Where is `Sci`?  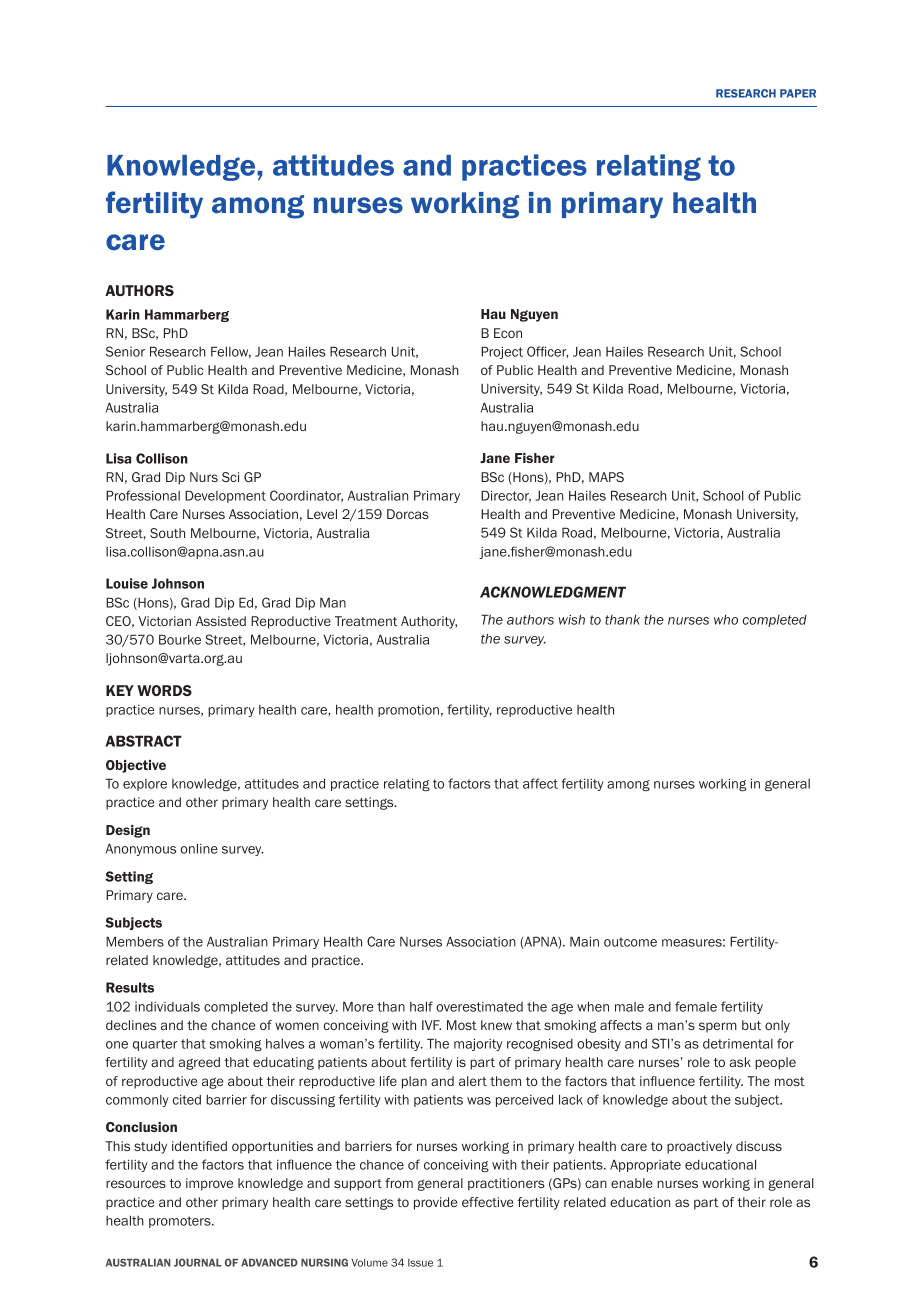 Sci is located at coordinates (230, 477).
